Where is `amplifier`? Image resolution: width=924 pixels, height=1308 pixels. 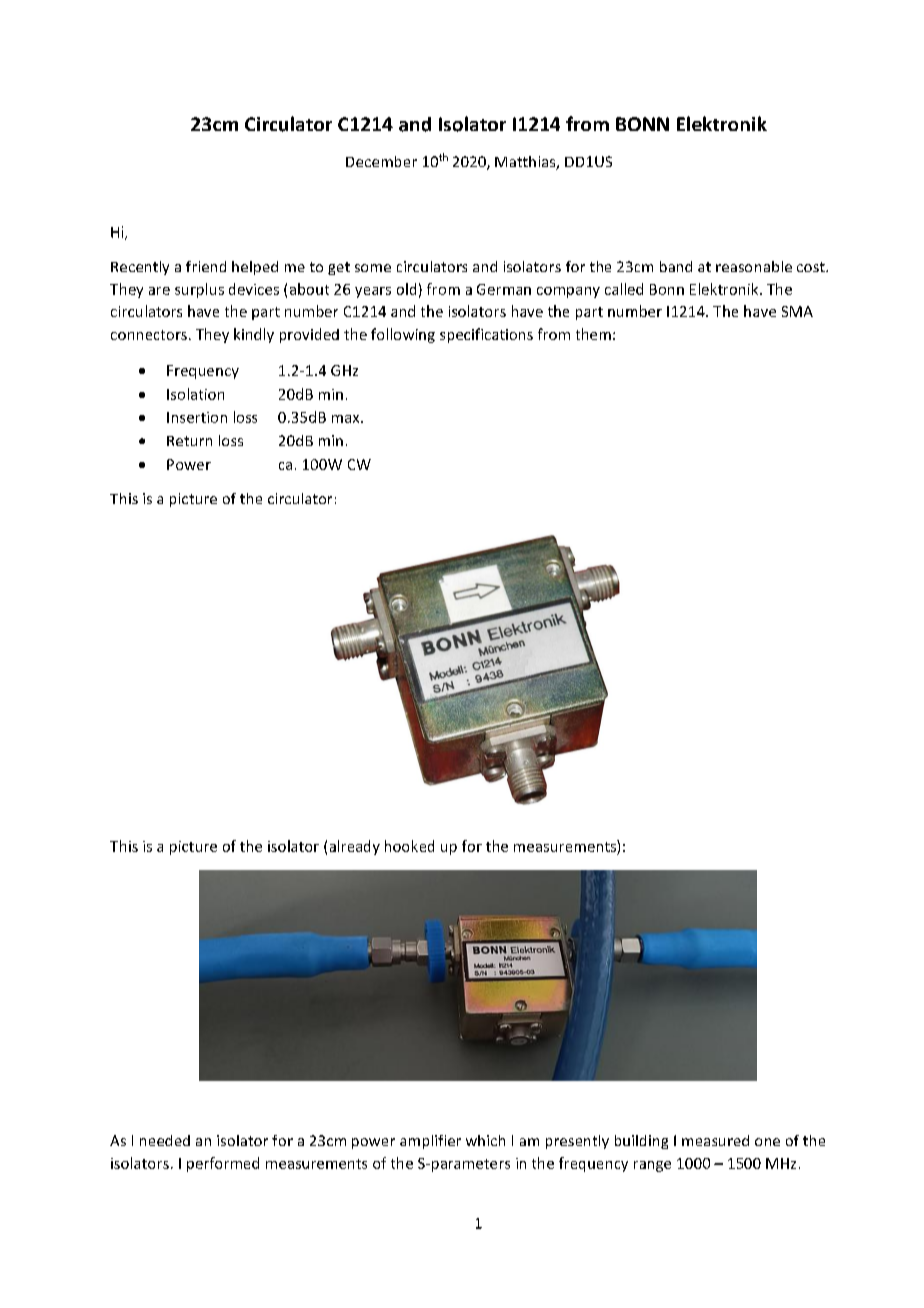
amplifier is located at coordinates (430, 1142).
